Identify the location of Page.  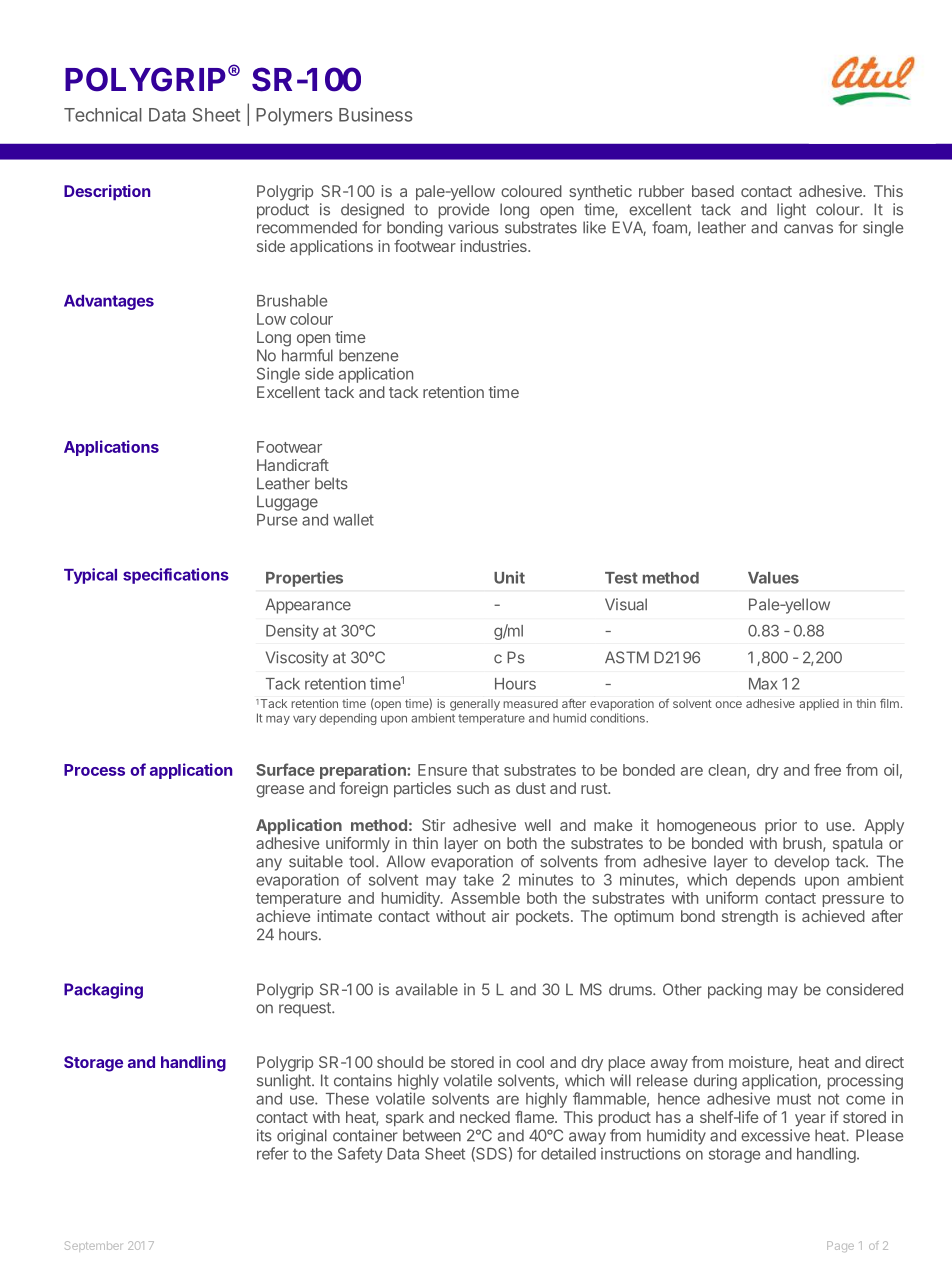
(840, 1246).
